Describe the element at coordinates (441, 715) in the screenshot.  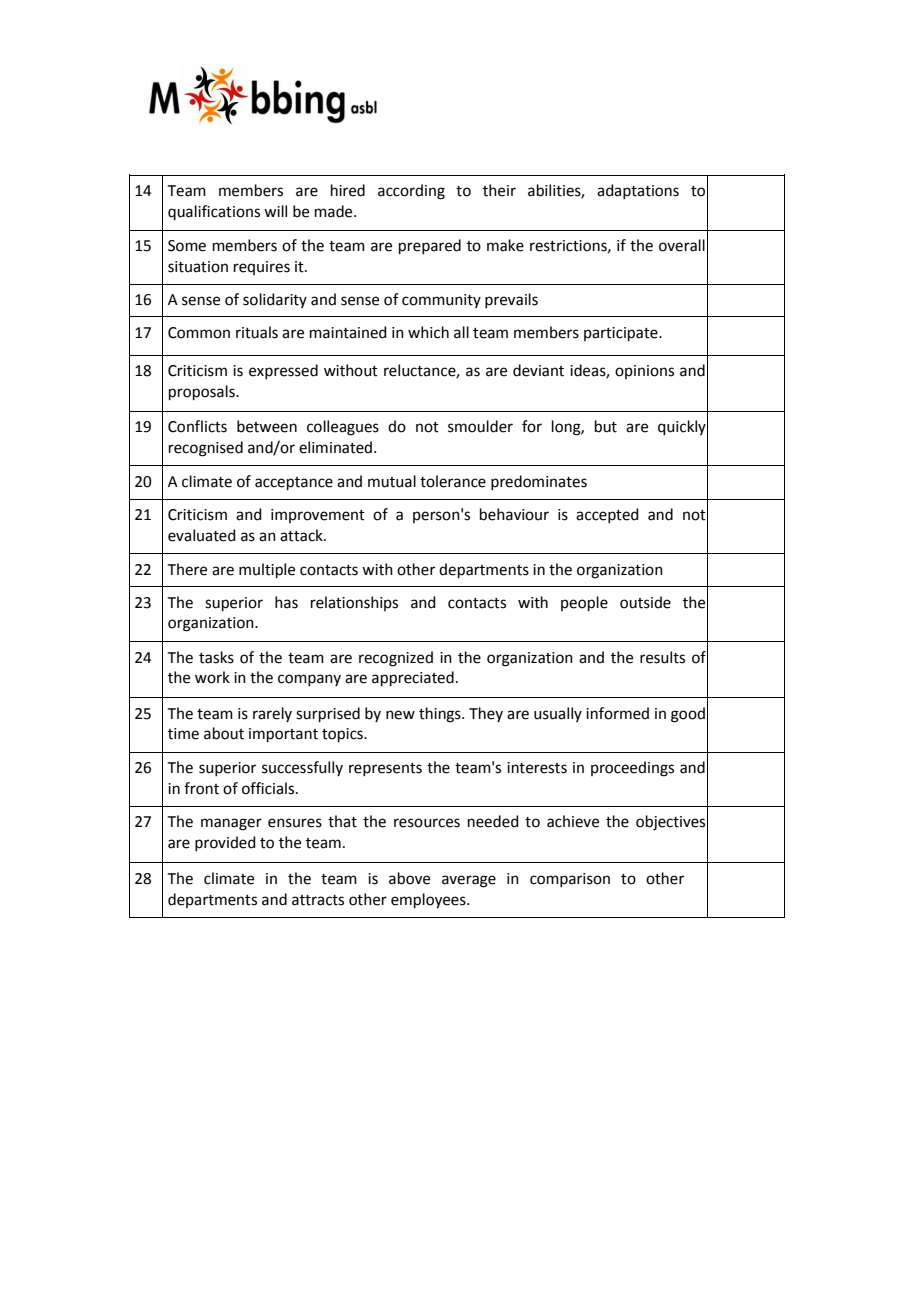
I see `things` at that location.
